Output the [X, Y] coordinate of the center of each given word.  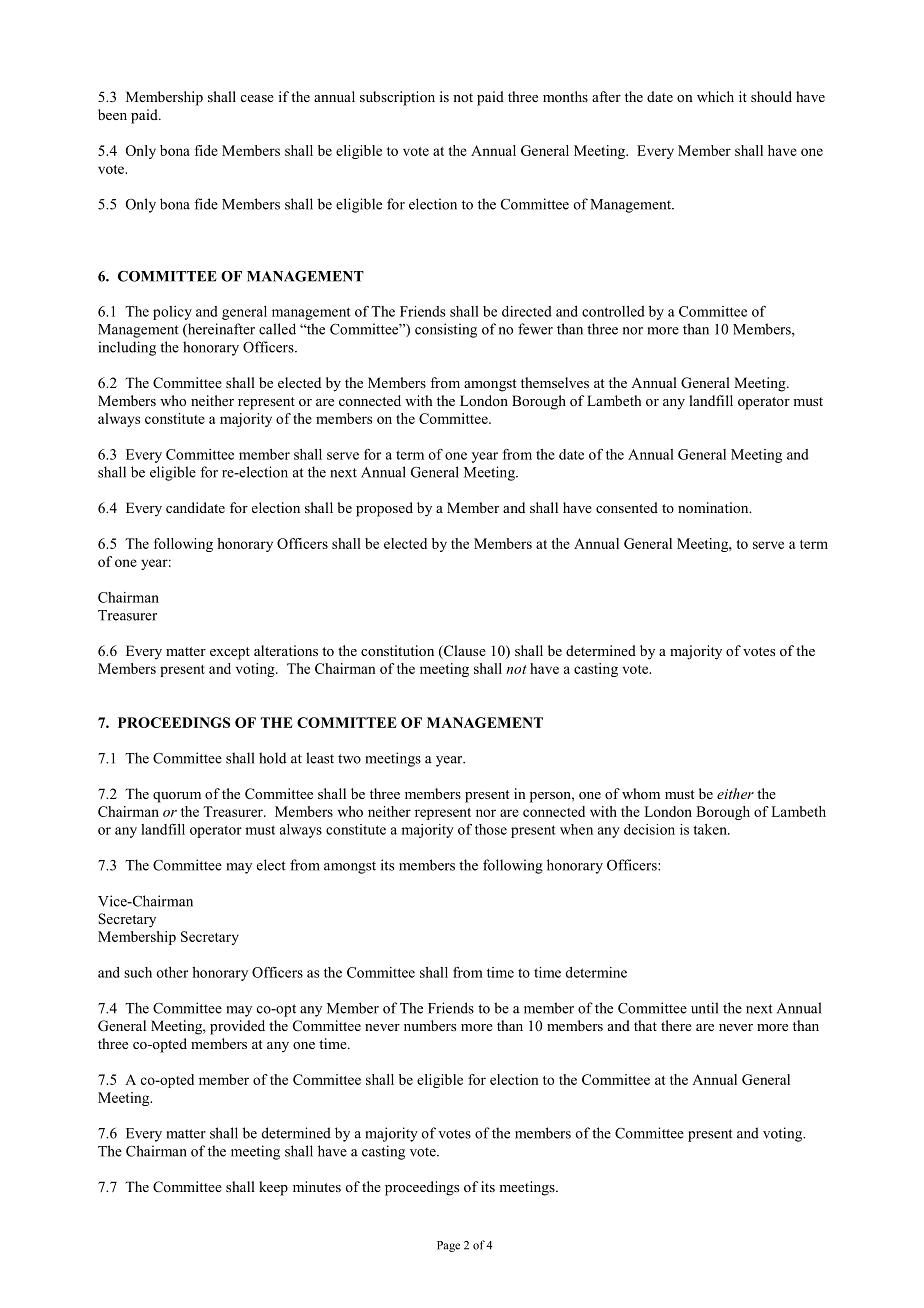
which [715, 96]
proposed [384, 509]
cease [257, 98]
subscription [397, 98]
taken [711, 829]
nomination [714, 507]
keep [273, 1188]
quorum [177, 797]
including [127, 348]
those [491, 829]
